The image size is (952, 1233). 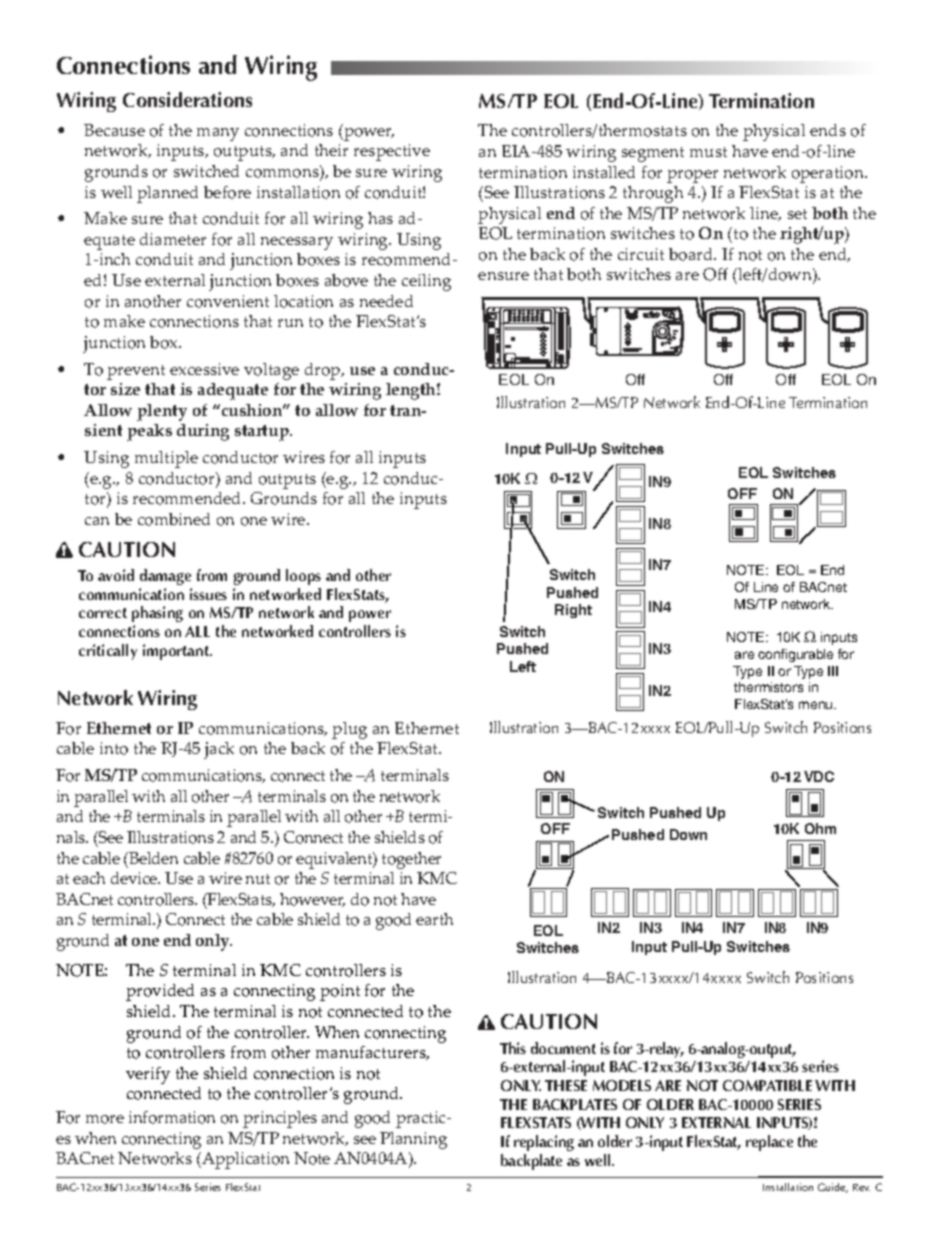 I want to click on configurable, so click(x=795, y=655).
